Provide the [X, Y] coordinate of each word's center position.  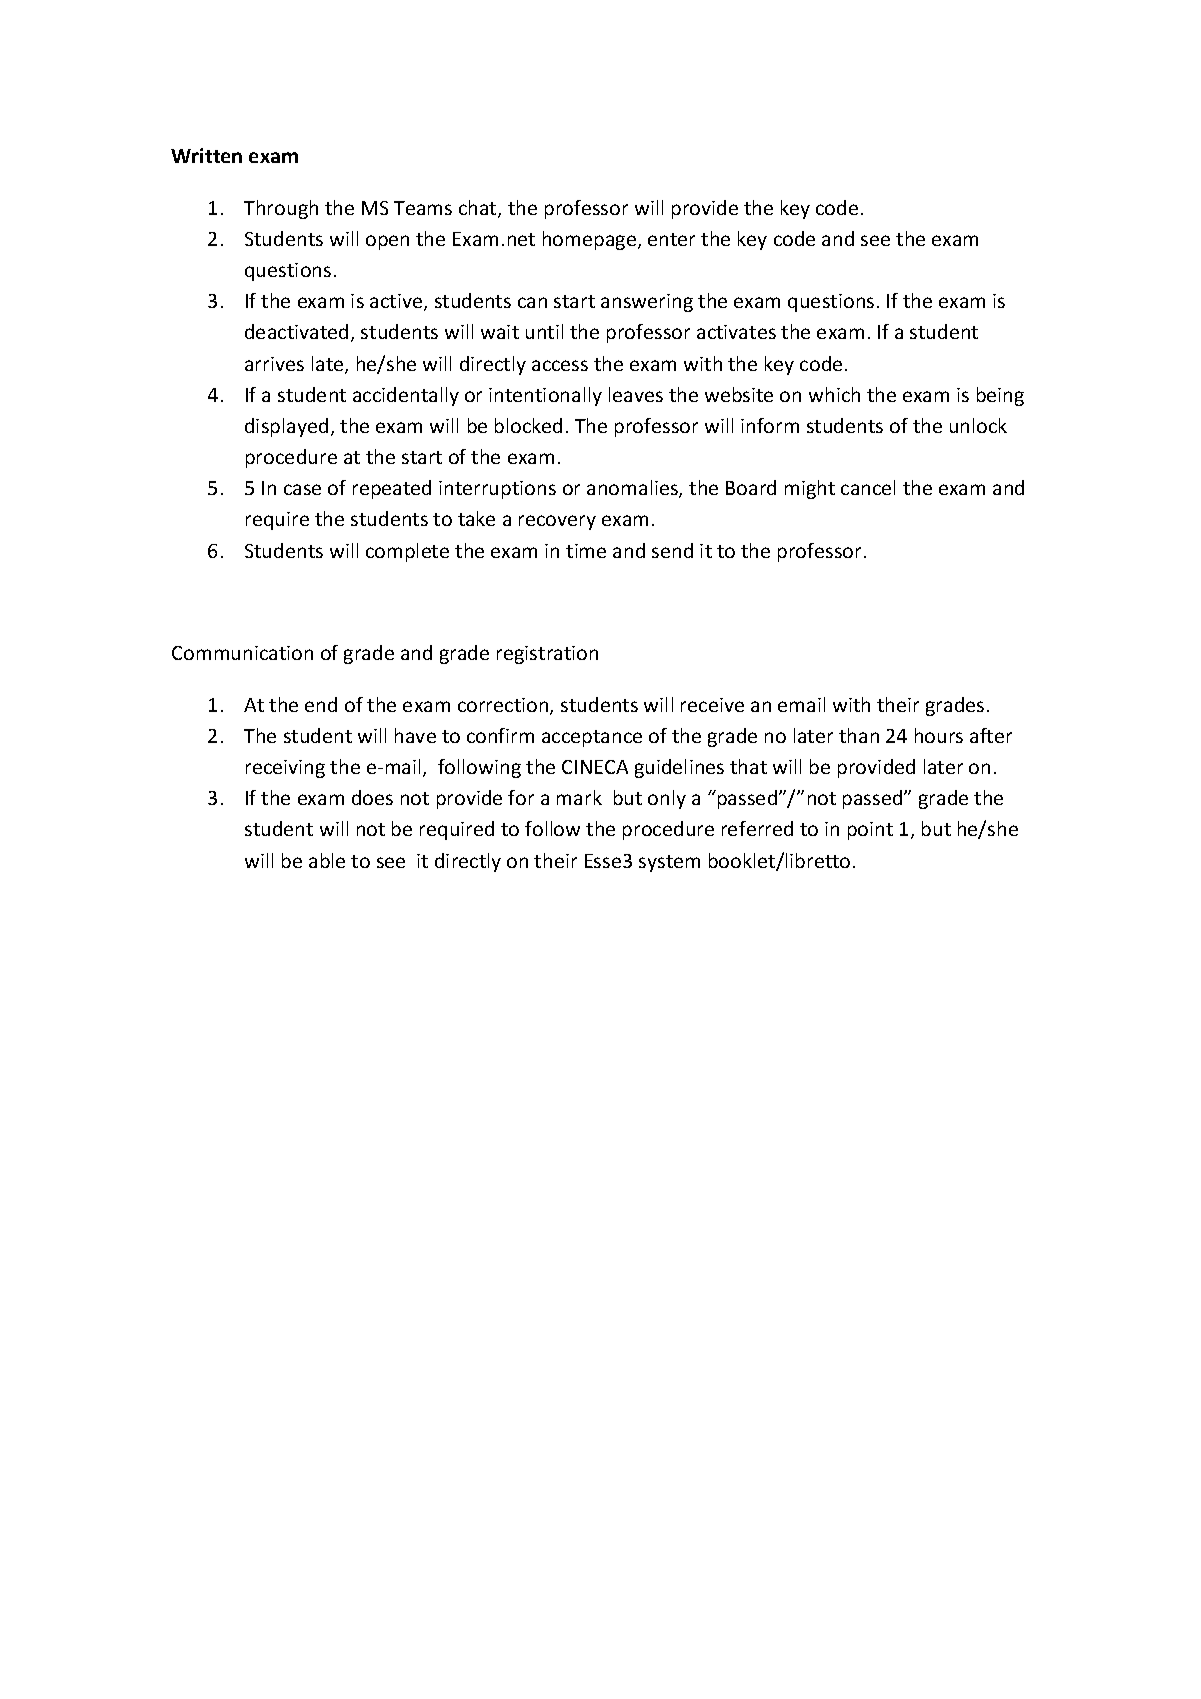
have [415, 735]
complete [407, 552]
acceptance [592, 738]
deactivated [296, 331]
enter [671, 239]
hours [939, 735]
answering [647, 303]
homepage [591, 240]
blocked [528, 425]
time [586, 551]
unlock [978, 425]
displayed [286, 427]
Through [281, 209]
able [327, 860]
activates [736, 332]
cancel [868, 487]
